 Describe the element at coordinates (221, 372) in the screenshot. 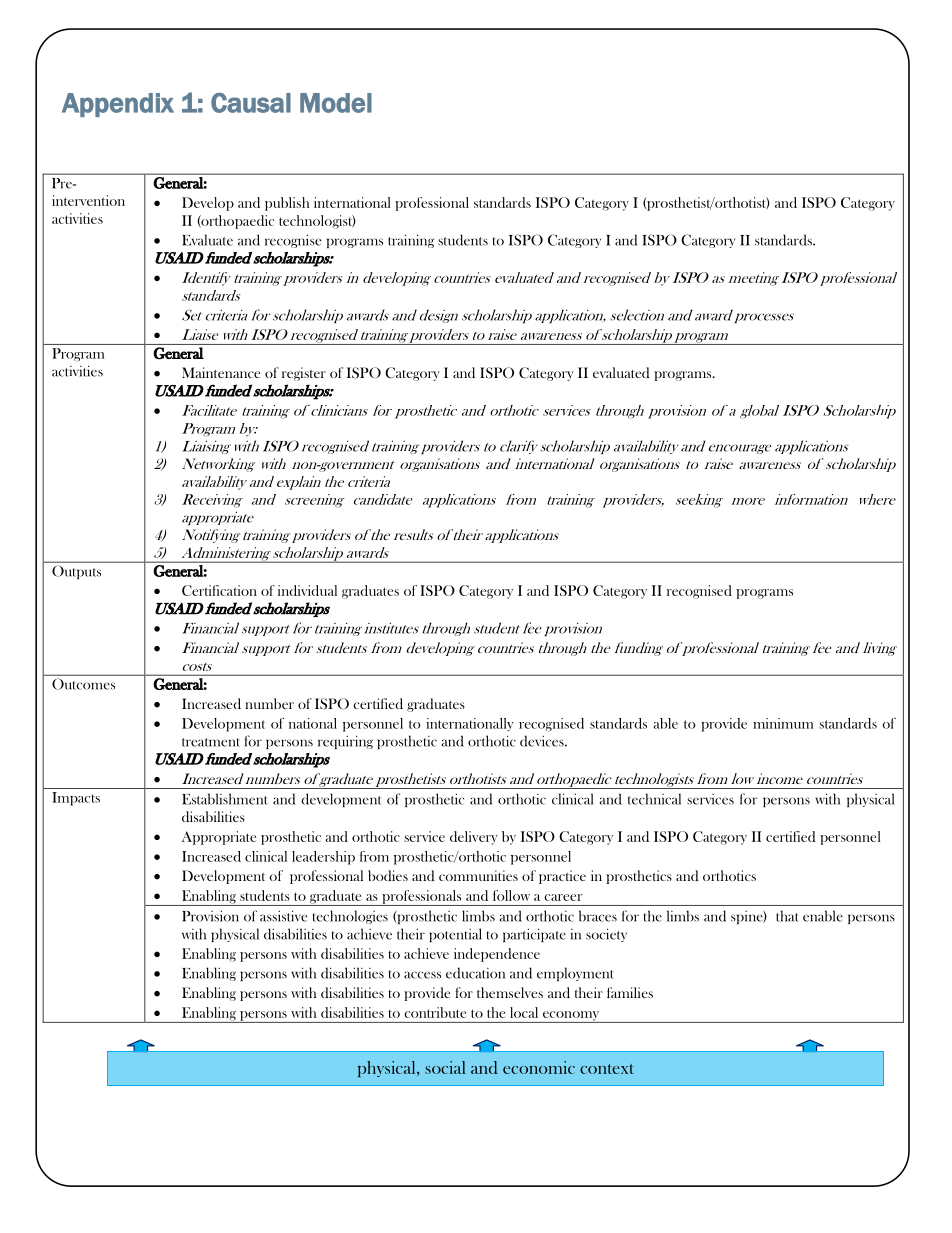

I see `Maintenance` at that location.
